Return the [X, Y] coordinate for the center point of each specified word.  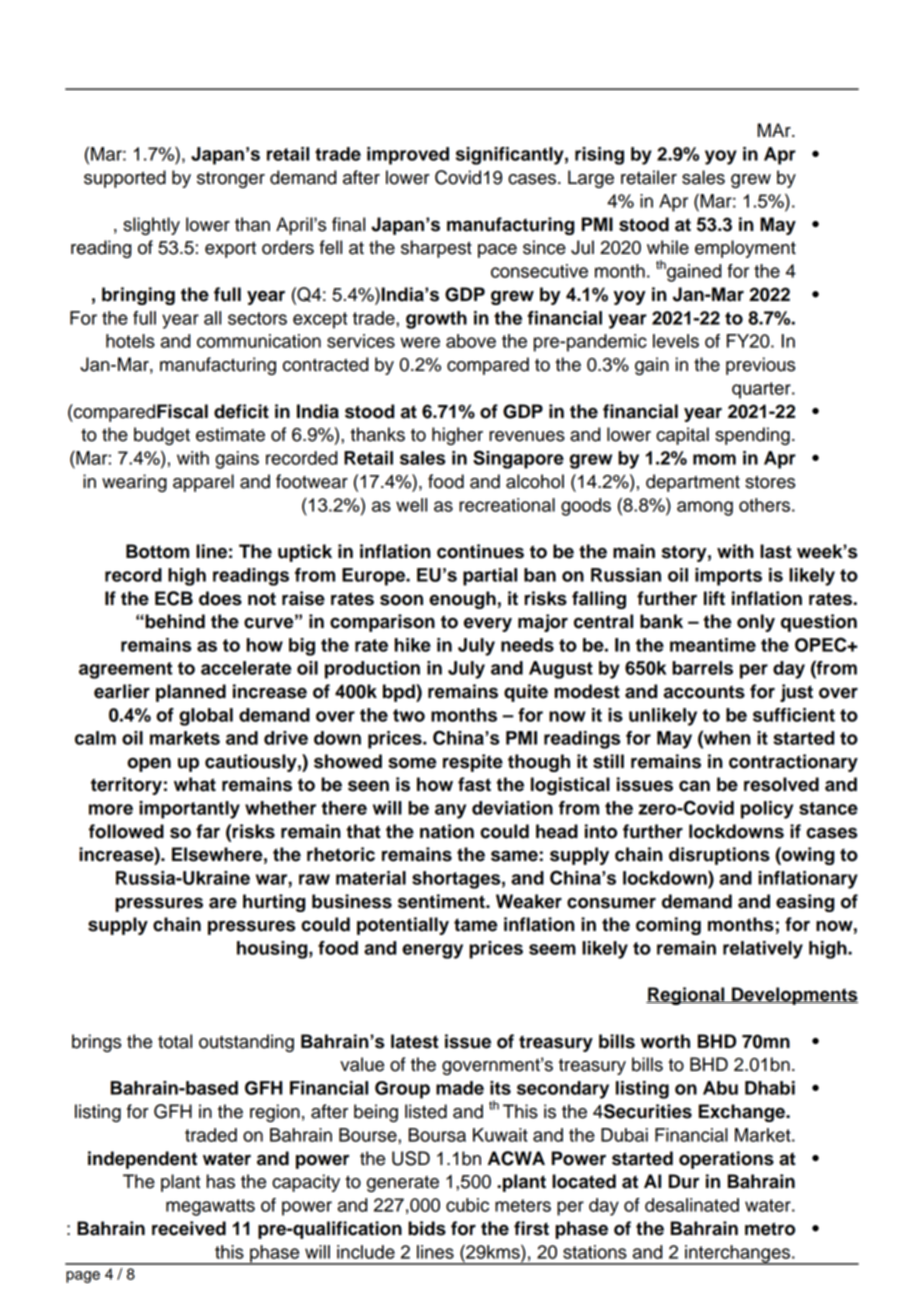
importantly [189, 810]
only [756, 623]
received [189, 1228]
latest [415, 1041]
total [175, 1041]
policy [767, 810]
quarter [762, 390]
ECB [174, 598]
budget [162, 436]
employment [745, 249]
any [450, 811]
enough [462, 600]
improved [408, 156]
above [471, 341]
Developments [794, 996]
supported [125, 179]
